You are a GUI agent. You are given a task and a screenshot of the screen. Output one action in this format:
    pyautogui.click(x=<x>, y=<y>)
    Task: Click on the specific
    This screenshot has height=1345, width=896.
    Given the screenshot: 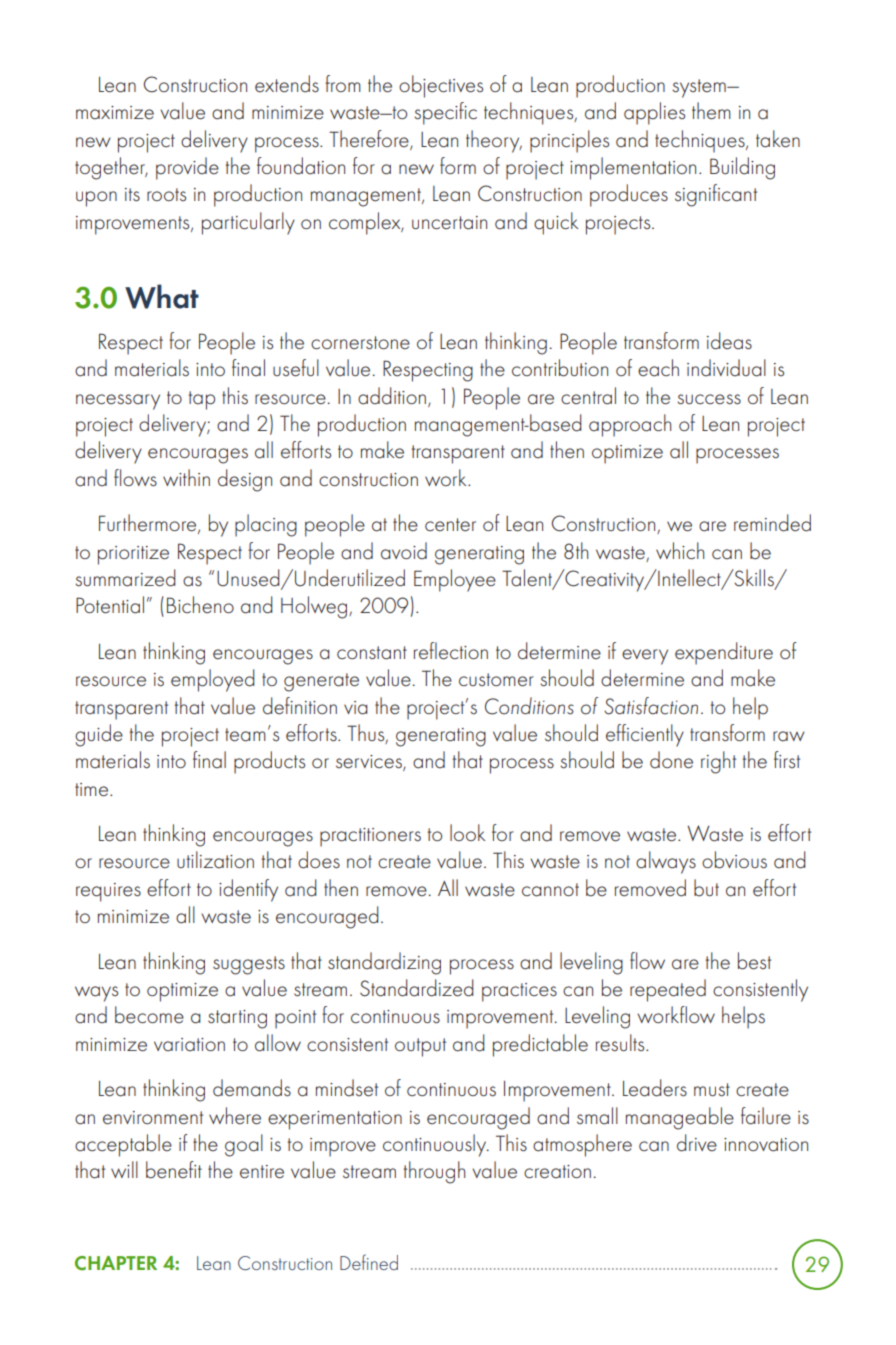 What is the action you would take?
    pyautogui.click(x=445, y=113)
